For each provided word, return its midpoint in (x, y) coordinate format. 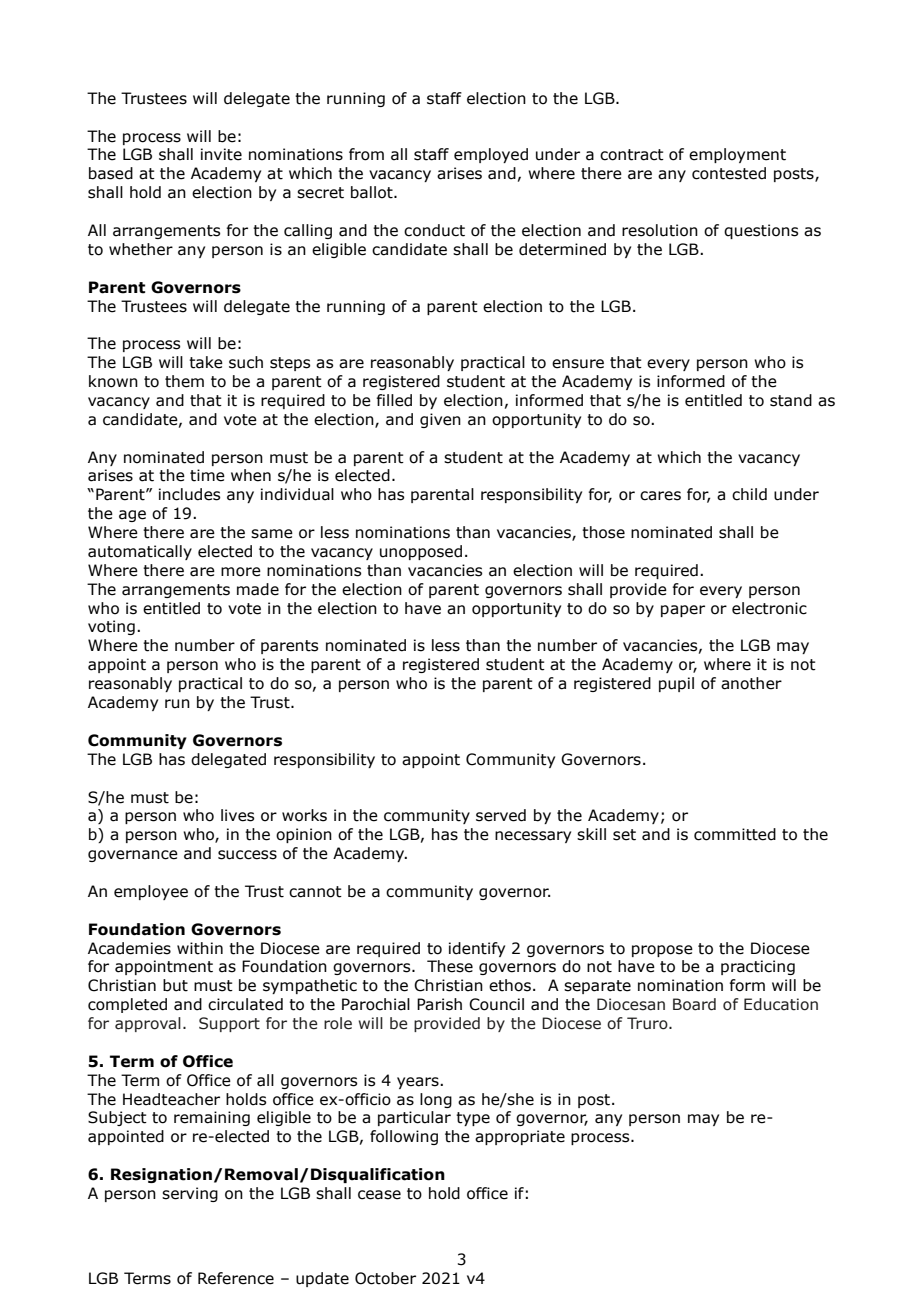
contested (729, 173)
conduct (434, 230)
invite (221, 154)
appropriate (520, 1137)
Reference (236, 1278)
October (385, 1278)
